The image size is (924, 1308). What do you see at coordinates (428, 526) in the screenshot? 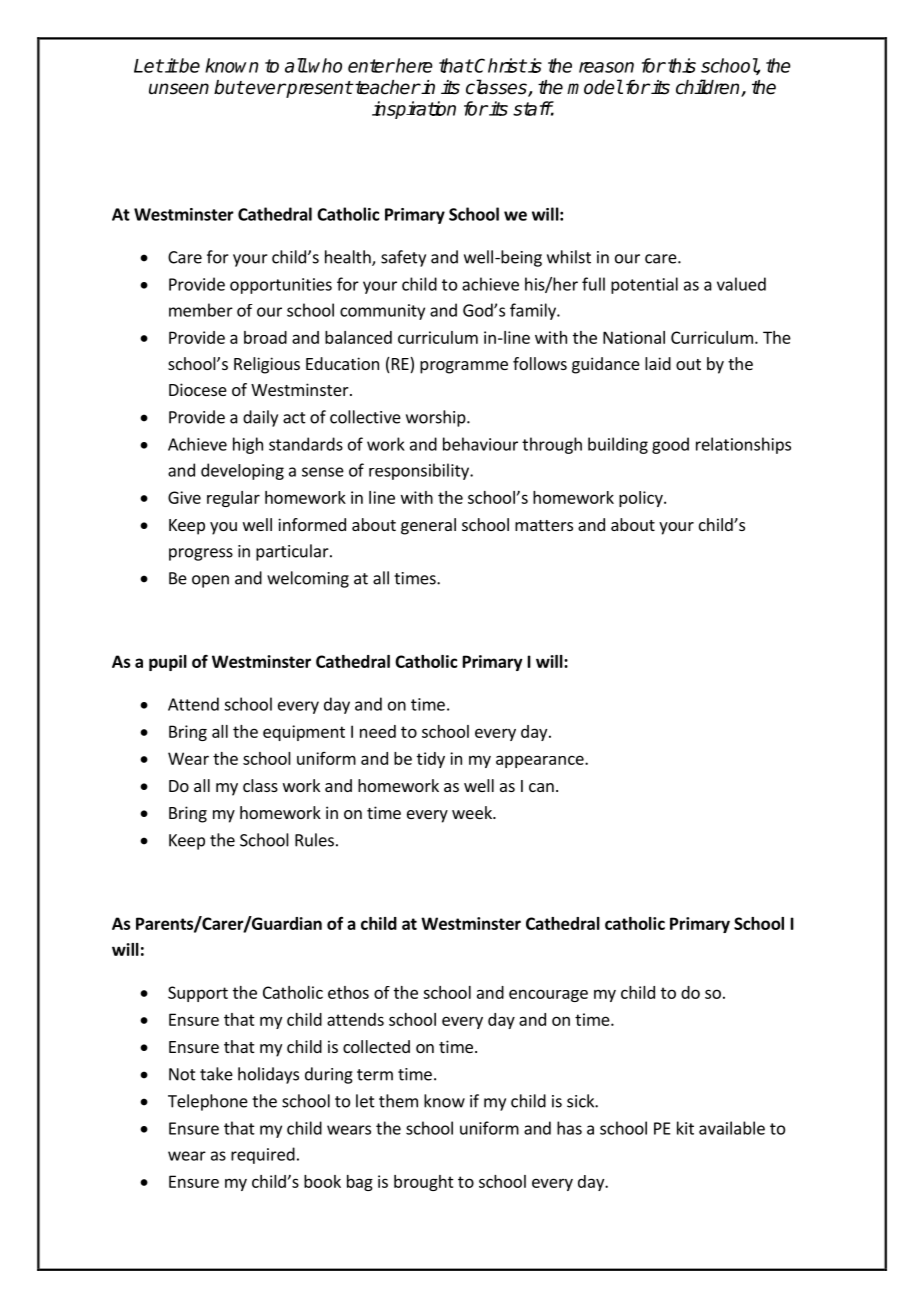
I see `general` at bounding box center [428, 526].
